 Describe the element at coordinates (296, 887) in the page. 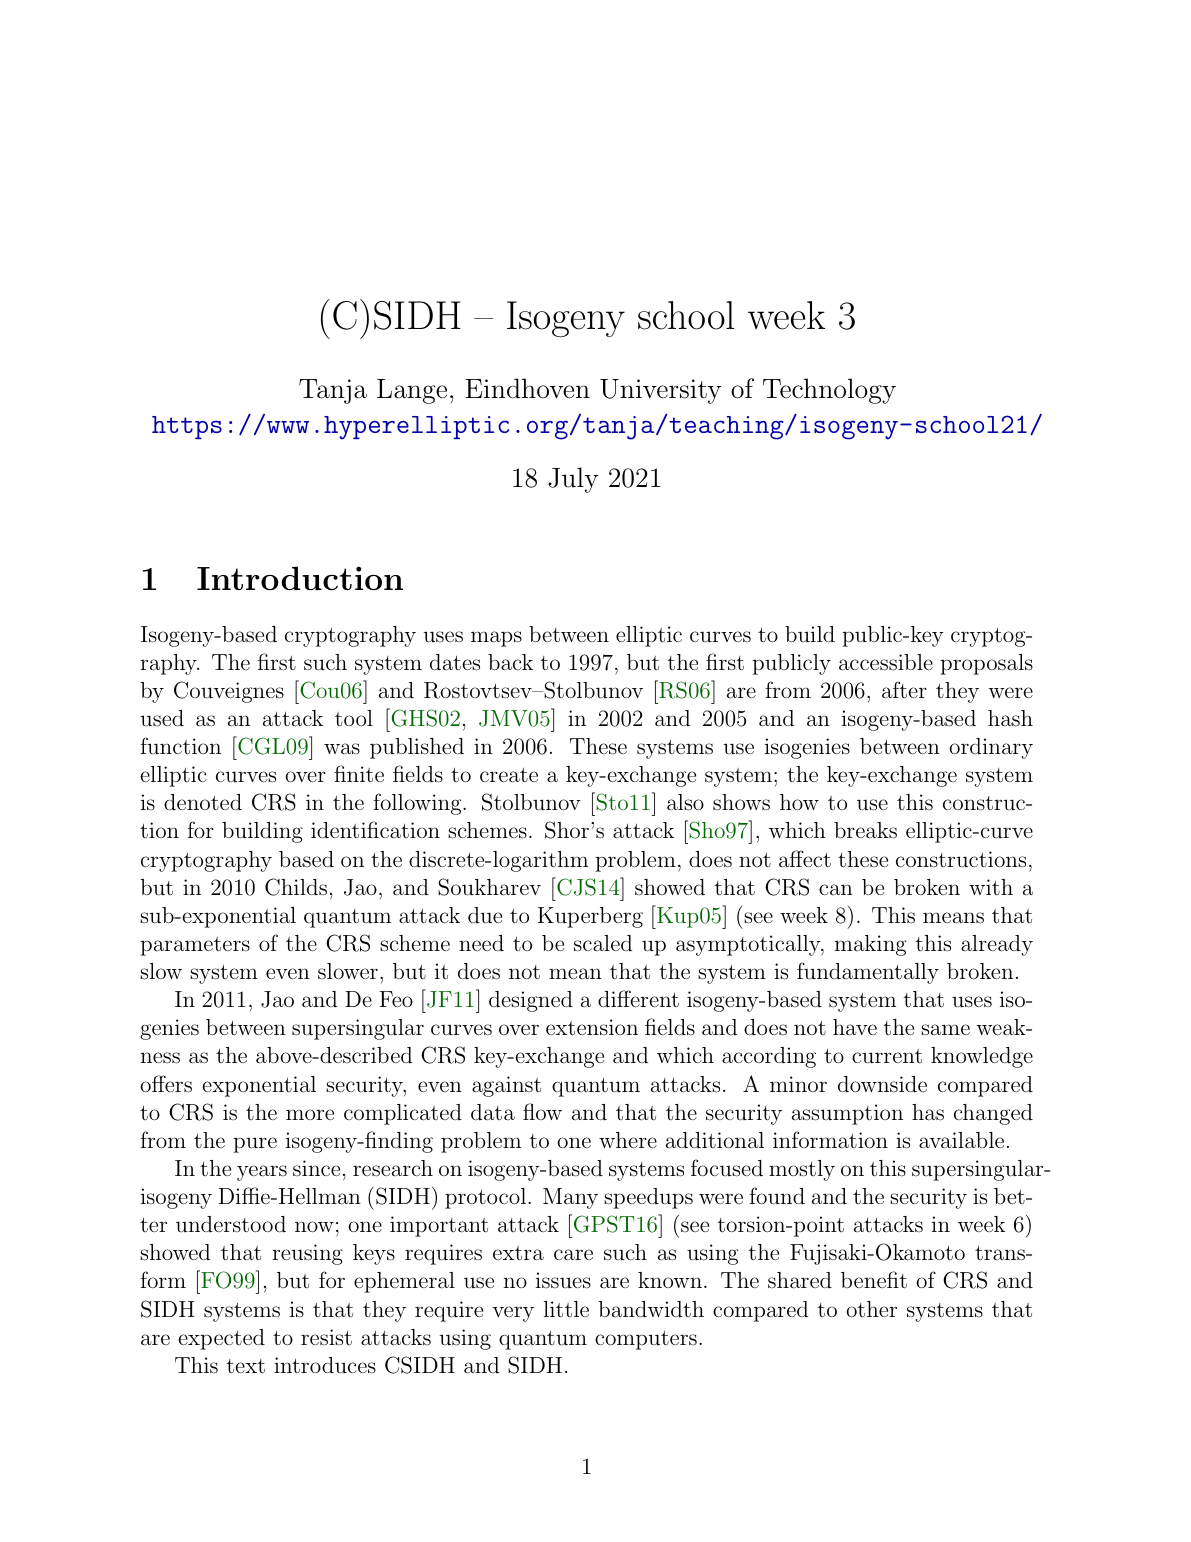

I see `Childs` at that location.
